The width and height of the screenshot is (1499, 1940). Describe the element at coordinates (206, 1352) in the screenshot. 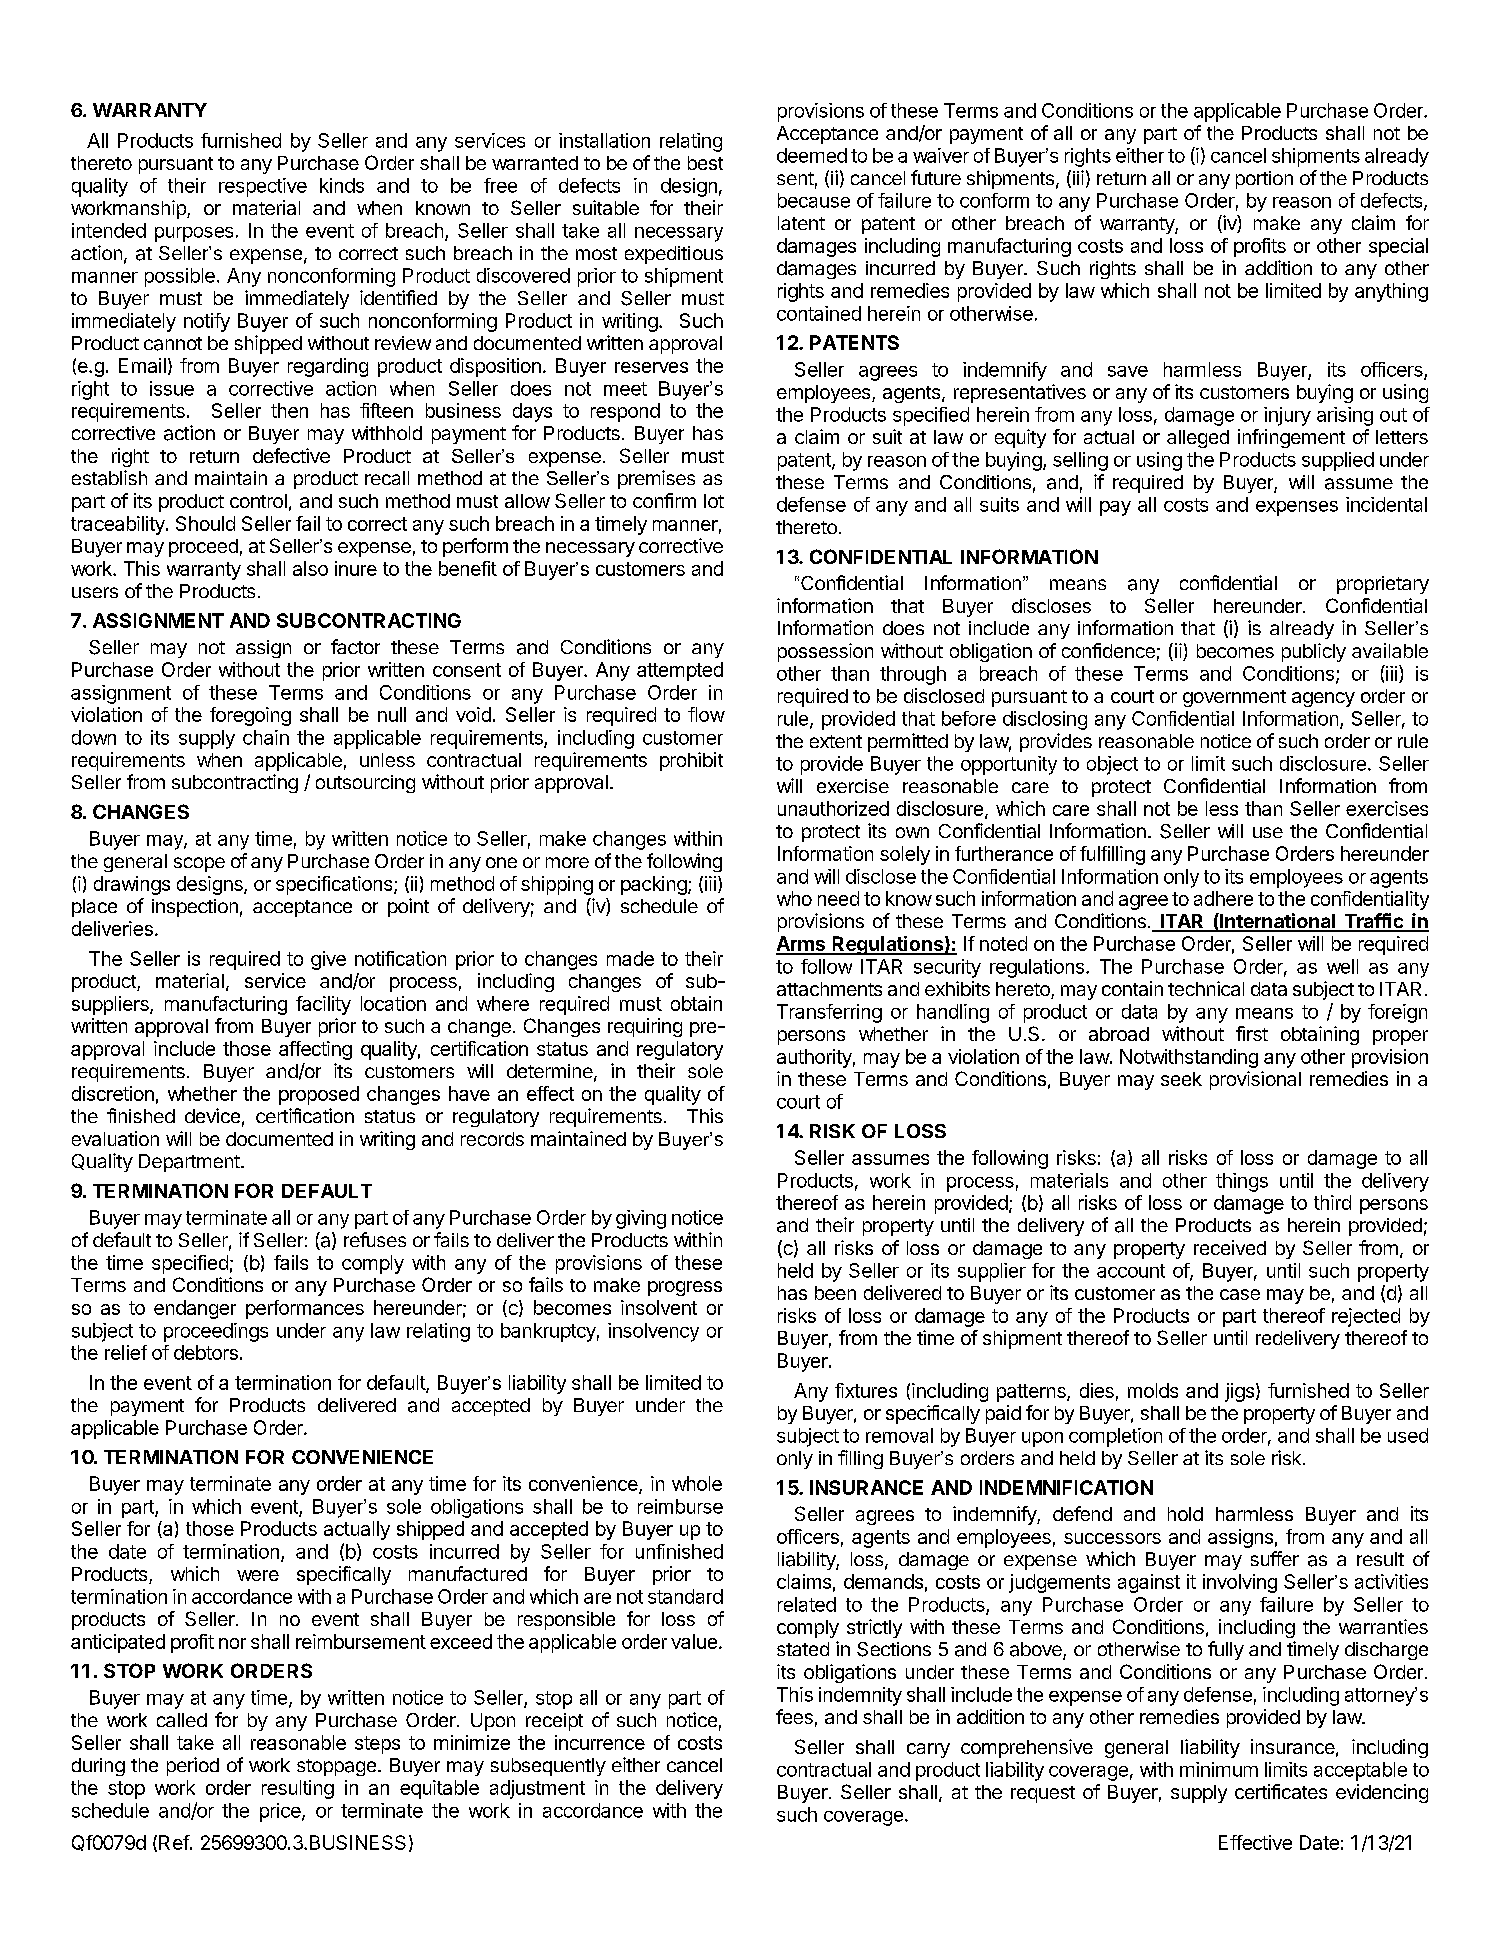

I see `debtors` at that location.
